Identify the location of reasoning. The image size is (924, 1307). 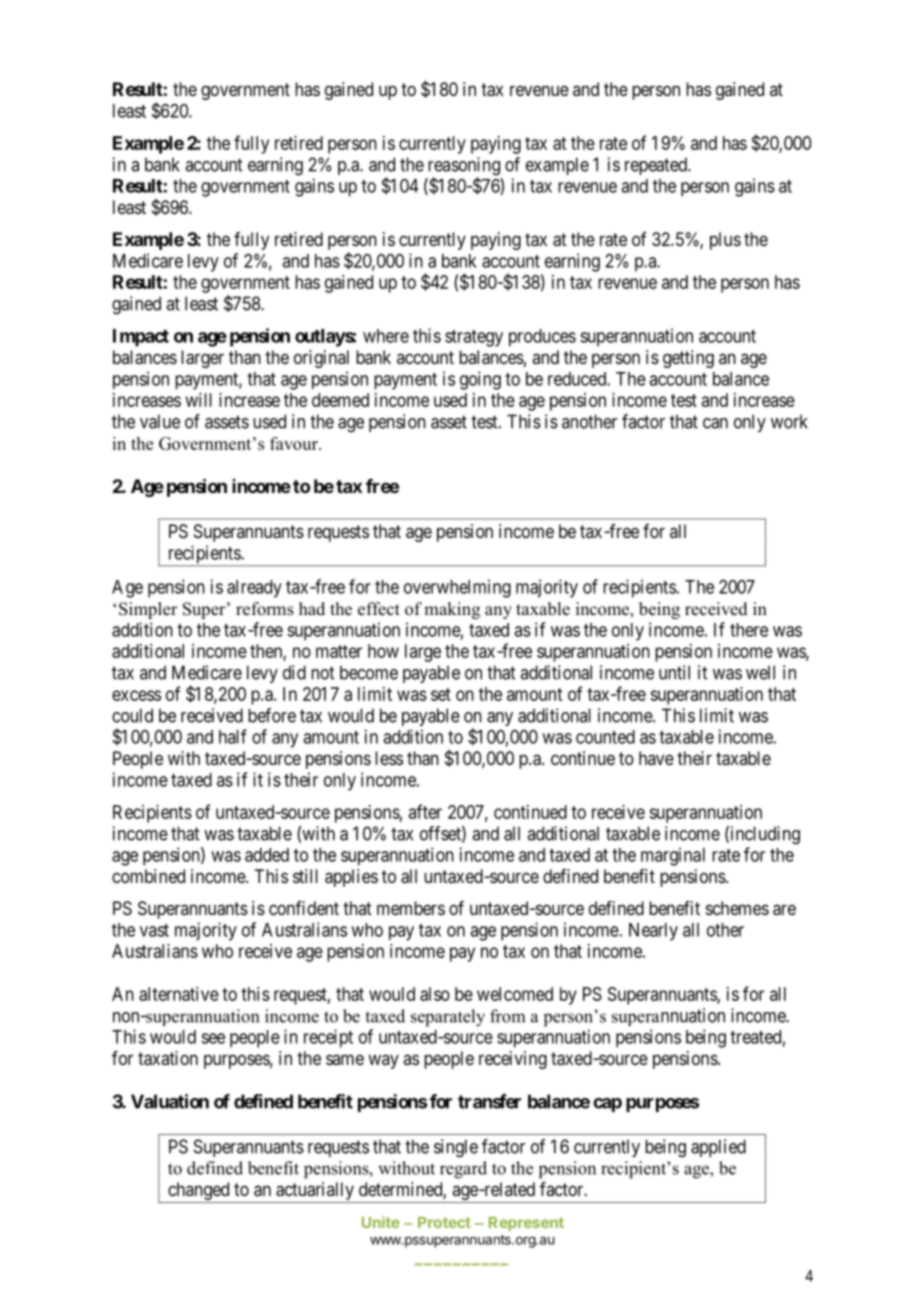
(464, 167).
